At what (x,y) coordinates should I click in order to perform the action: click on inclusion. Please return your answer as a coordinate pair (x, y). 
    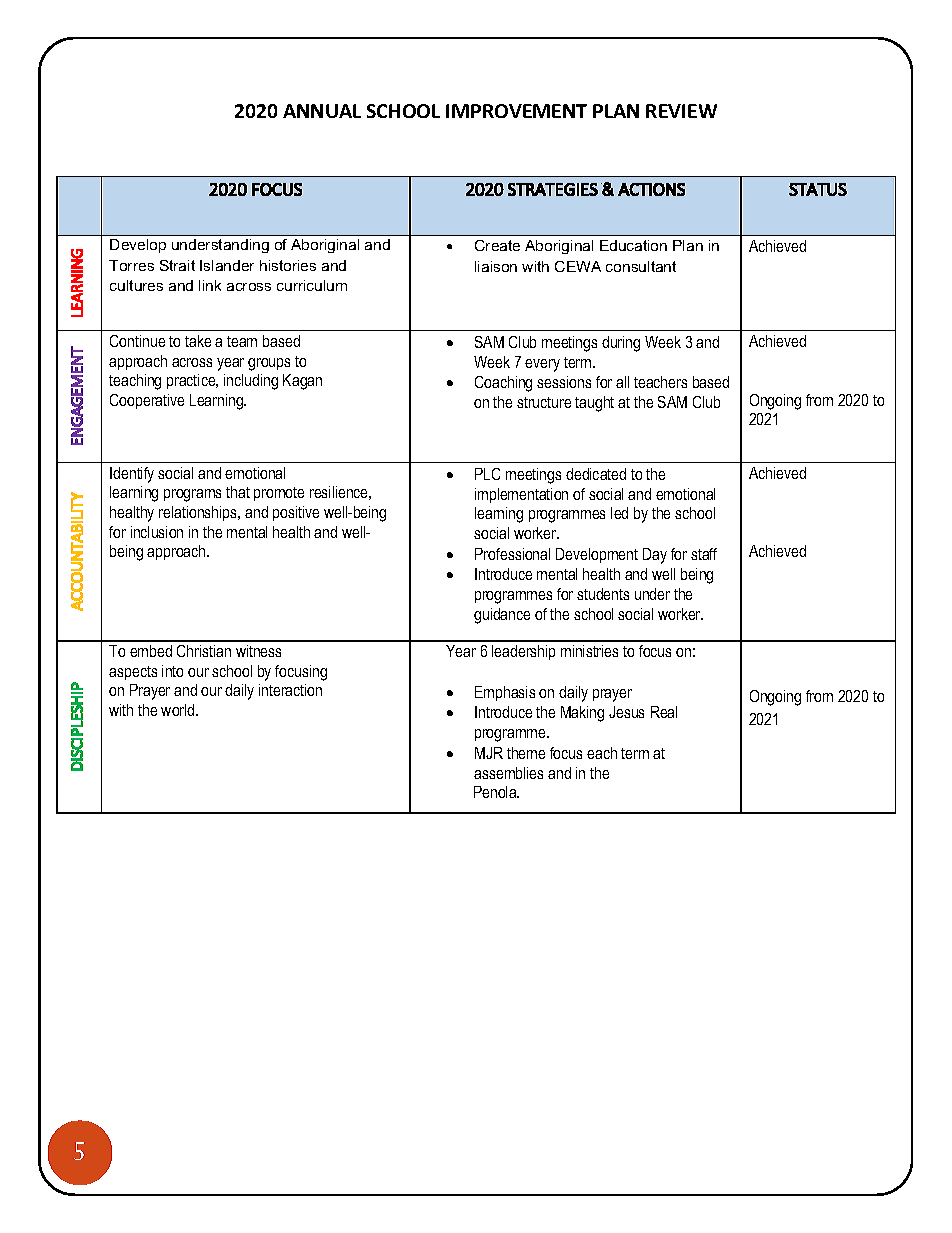
    Looking at the image, I should click on (157, 532).
